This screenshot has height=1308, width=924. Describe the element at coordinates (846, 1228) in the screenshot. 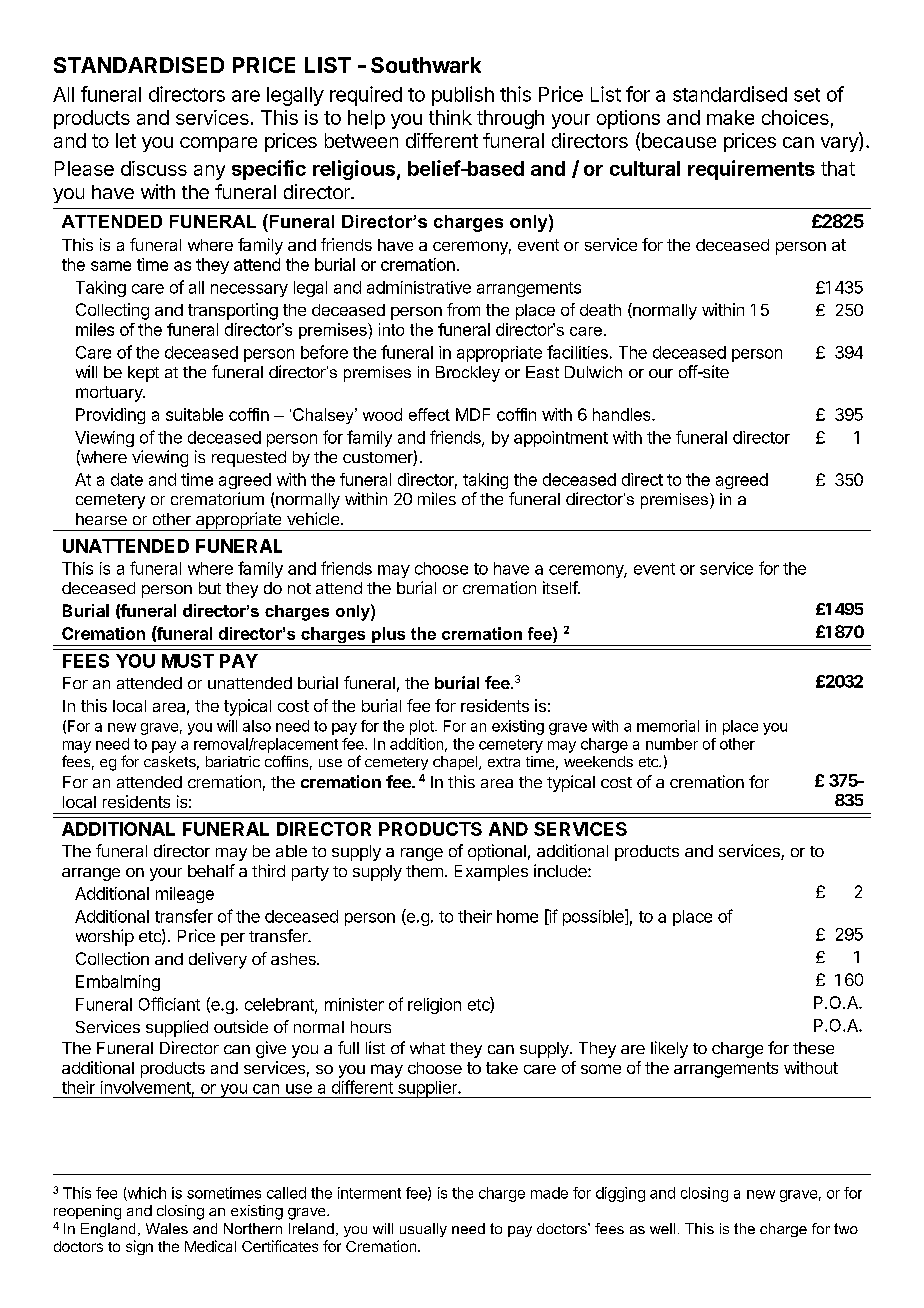

I see `two` at that location.
